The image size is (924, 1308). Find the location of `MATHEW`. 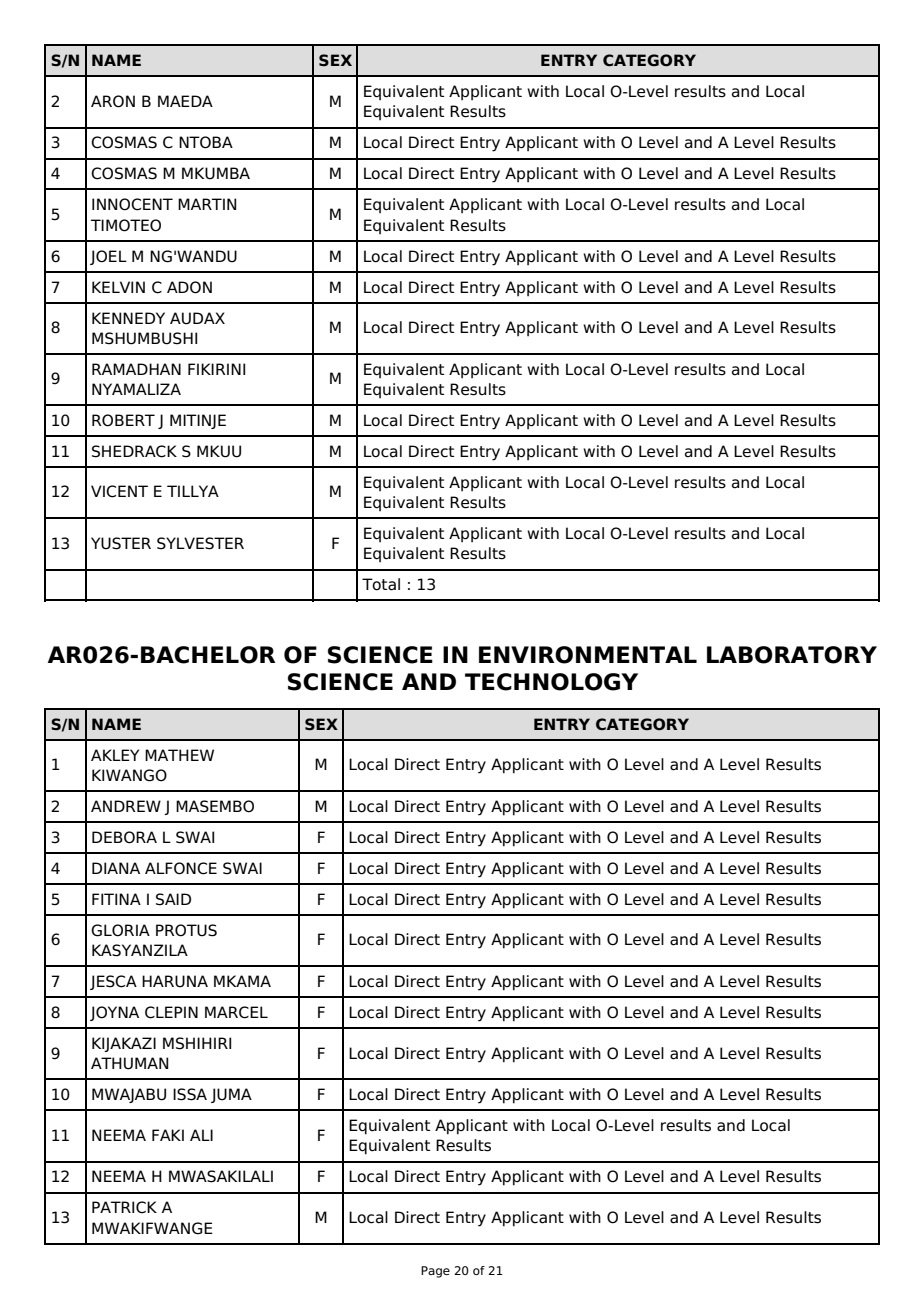

MATHEW is located at coordinates (179, 755).
